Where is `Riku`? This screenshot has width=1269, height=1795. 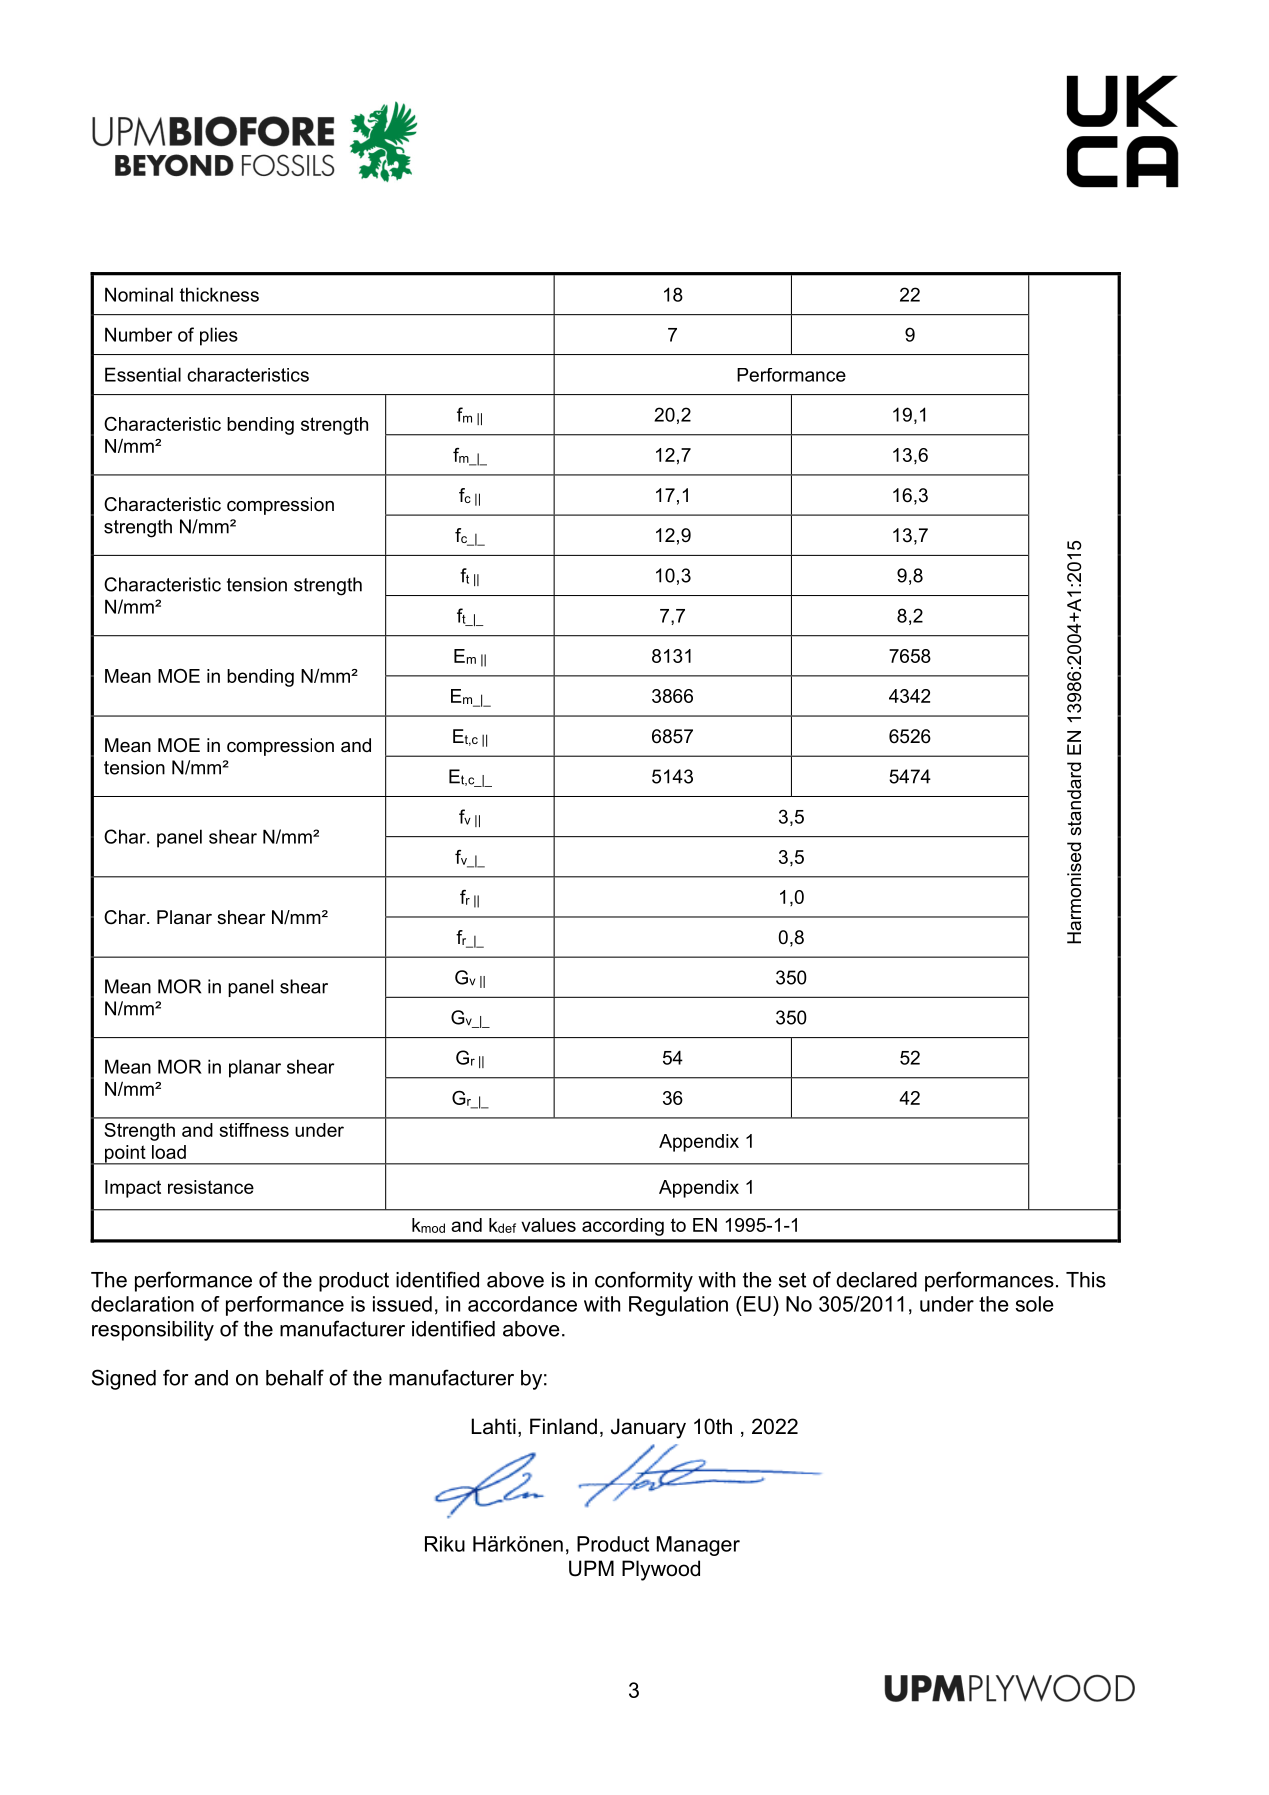 Riku is located at coordinates (445, 1544).
